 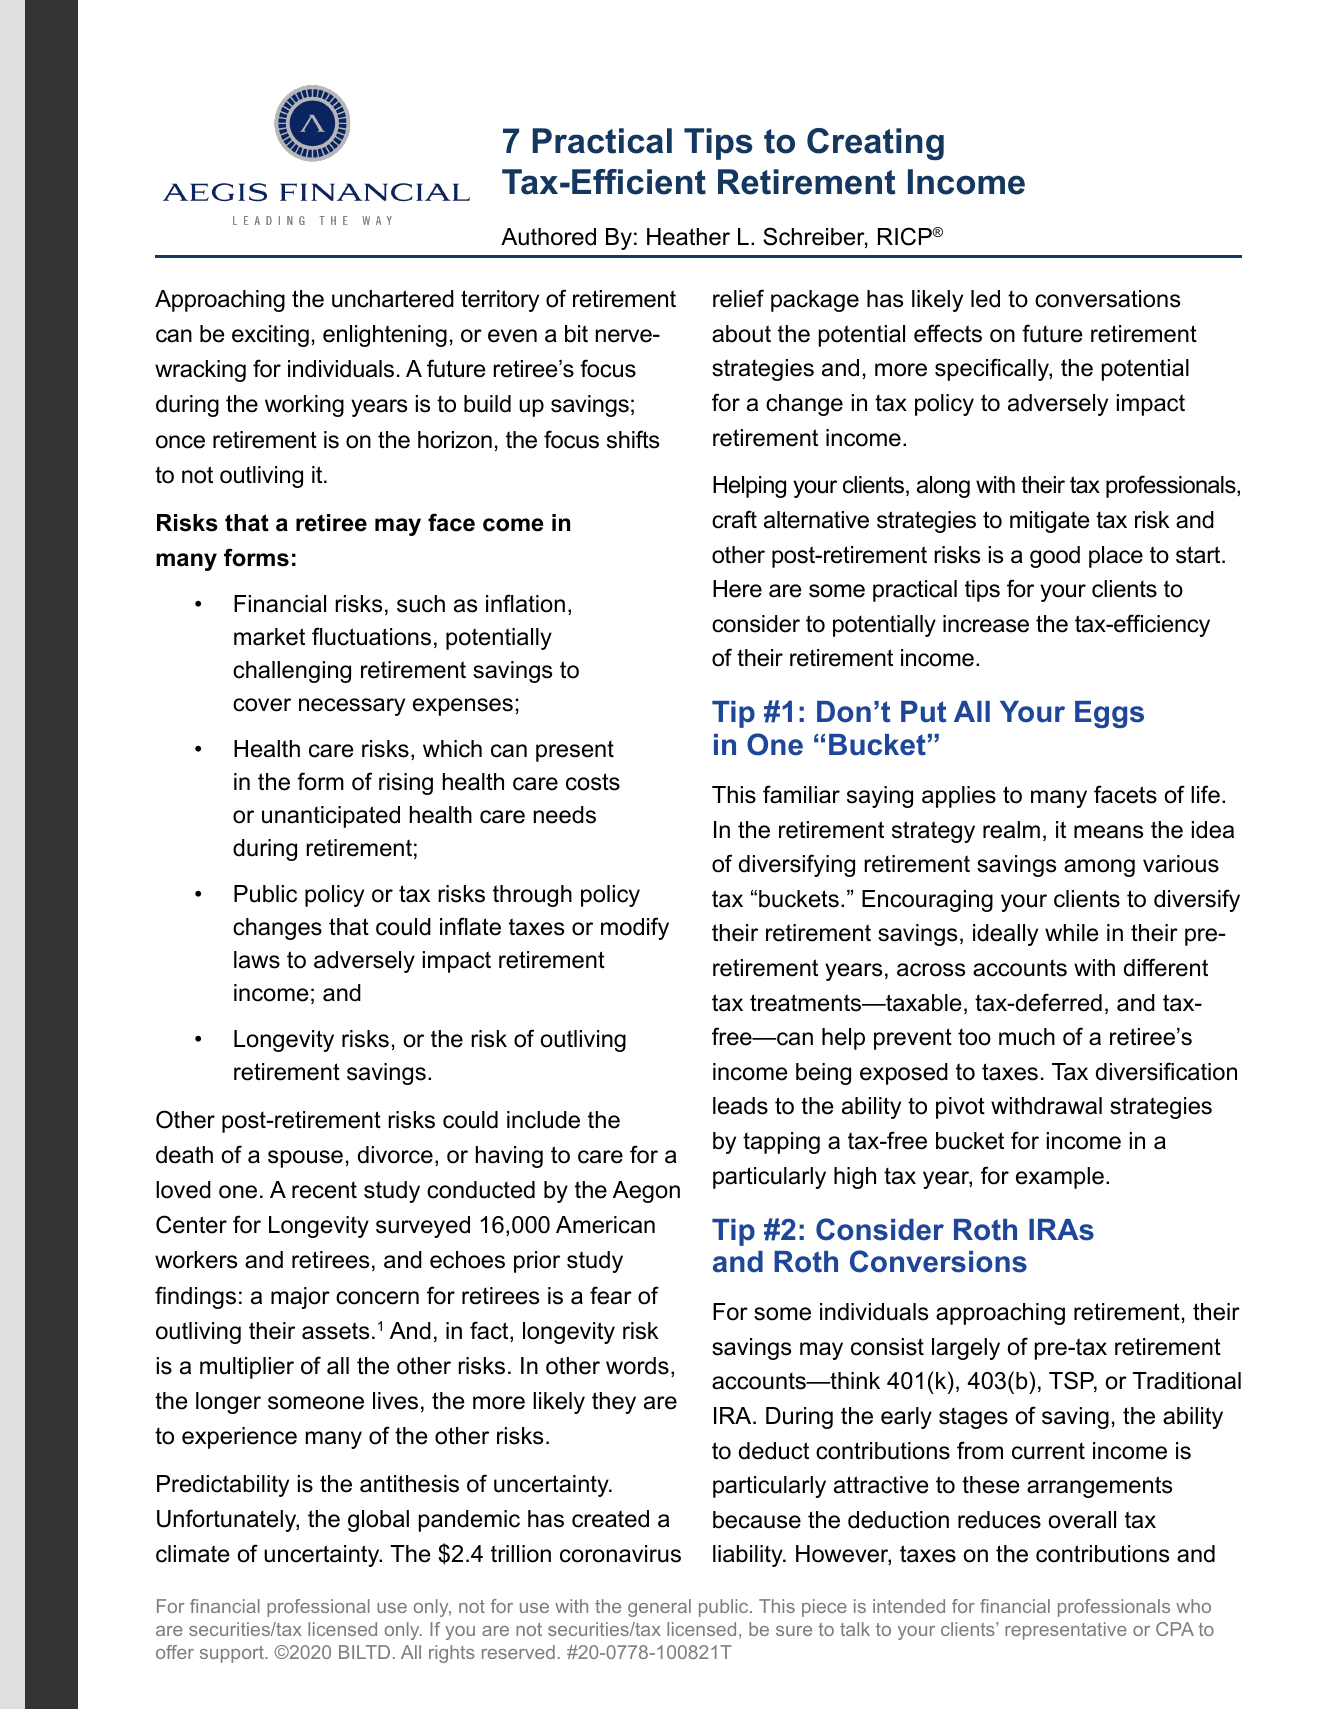 What do you see at coordinates (635, 928) in the page?
I see `modify` at bounding box center [635, 928].
